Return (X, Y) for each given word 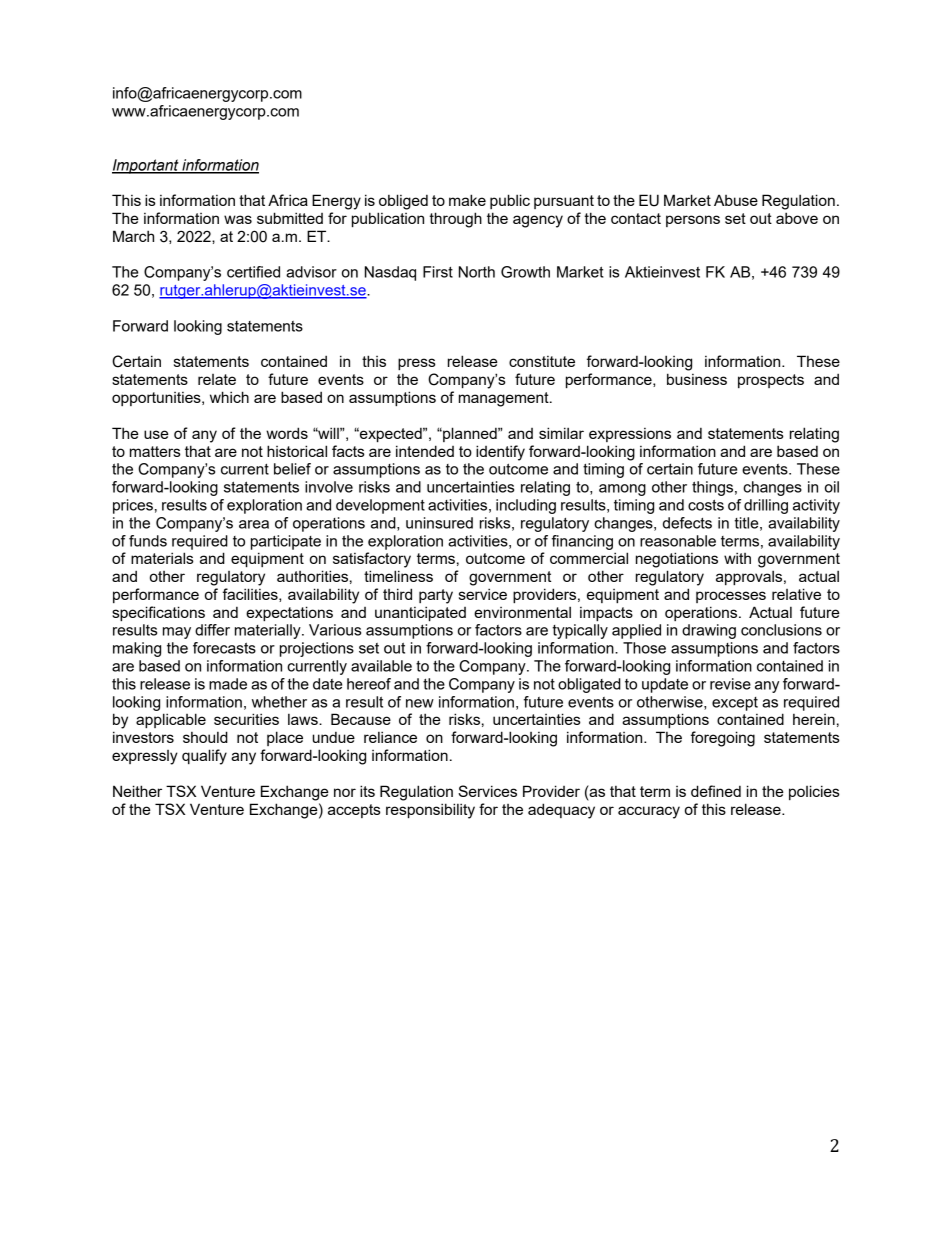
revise (730, 684)
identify (500, 453)
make (467, 200)
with (737, 558)
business (697, 379)
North (477, 272)
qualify (204, 757)
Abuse (736, 200)
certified (253, 272)
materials (162, 558)
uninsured (439, 523)
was (238, 219)
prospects (771, 381)
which (229, 397)
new (420, 703)
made (228, 684)
